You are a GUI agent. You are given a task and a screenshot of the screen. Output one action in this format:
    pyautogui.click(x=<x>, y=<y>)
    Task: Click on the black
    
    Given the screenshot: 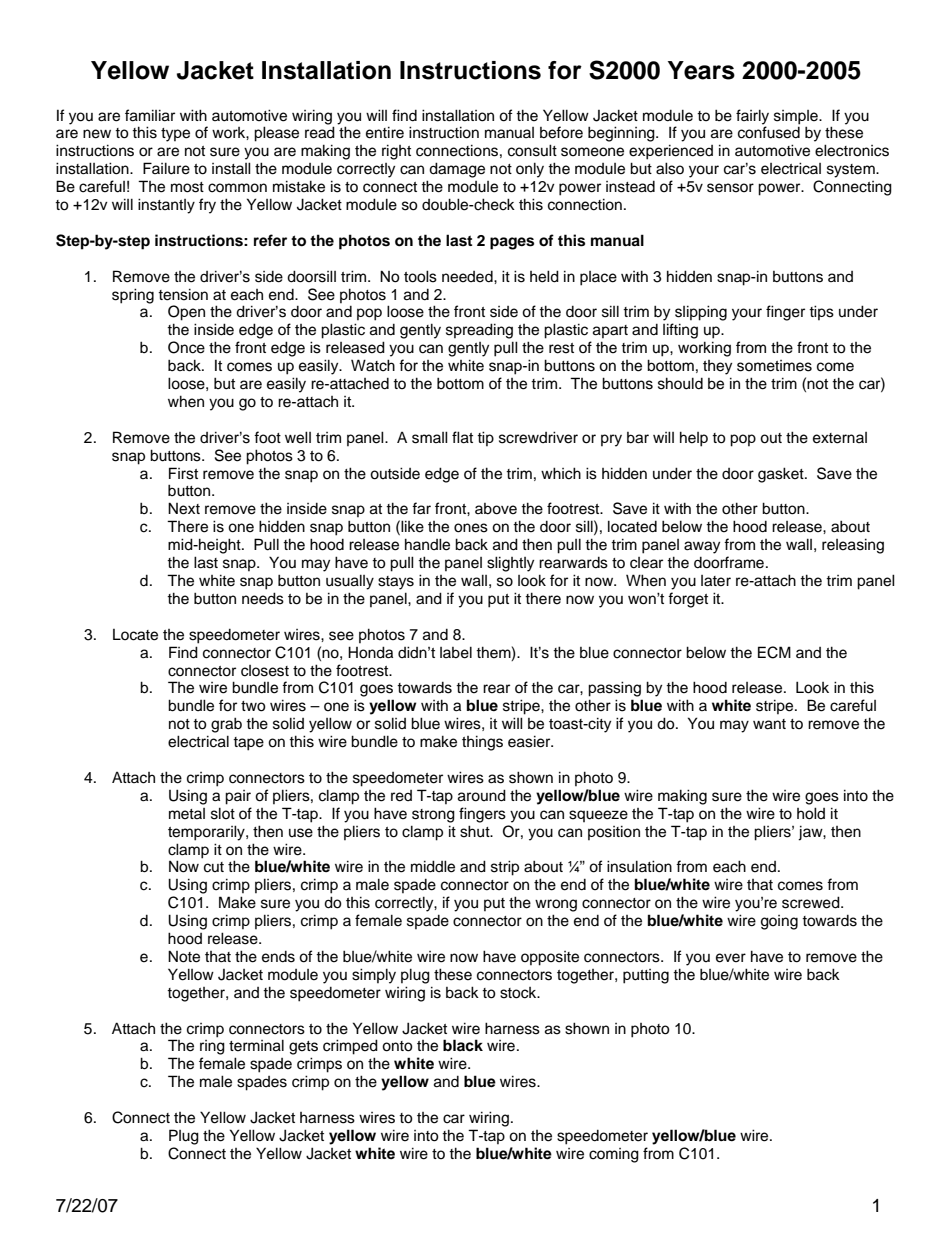 What is the action you would take?
    pyautogui.click(x=463, y=1045)
